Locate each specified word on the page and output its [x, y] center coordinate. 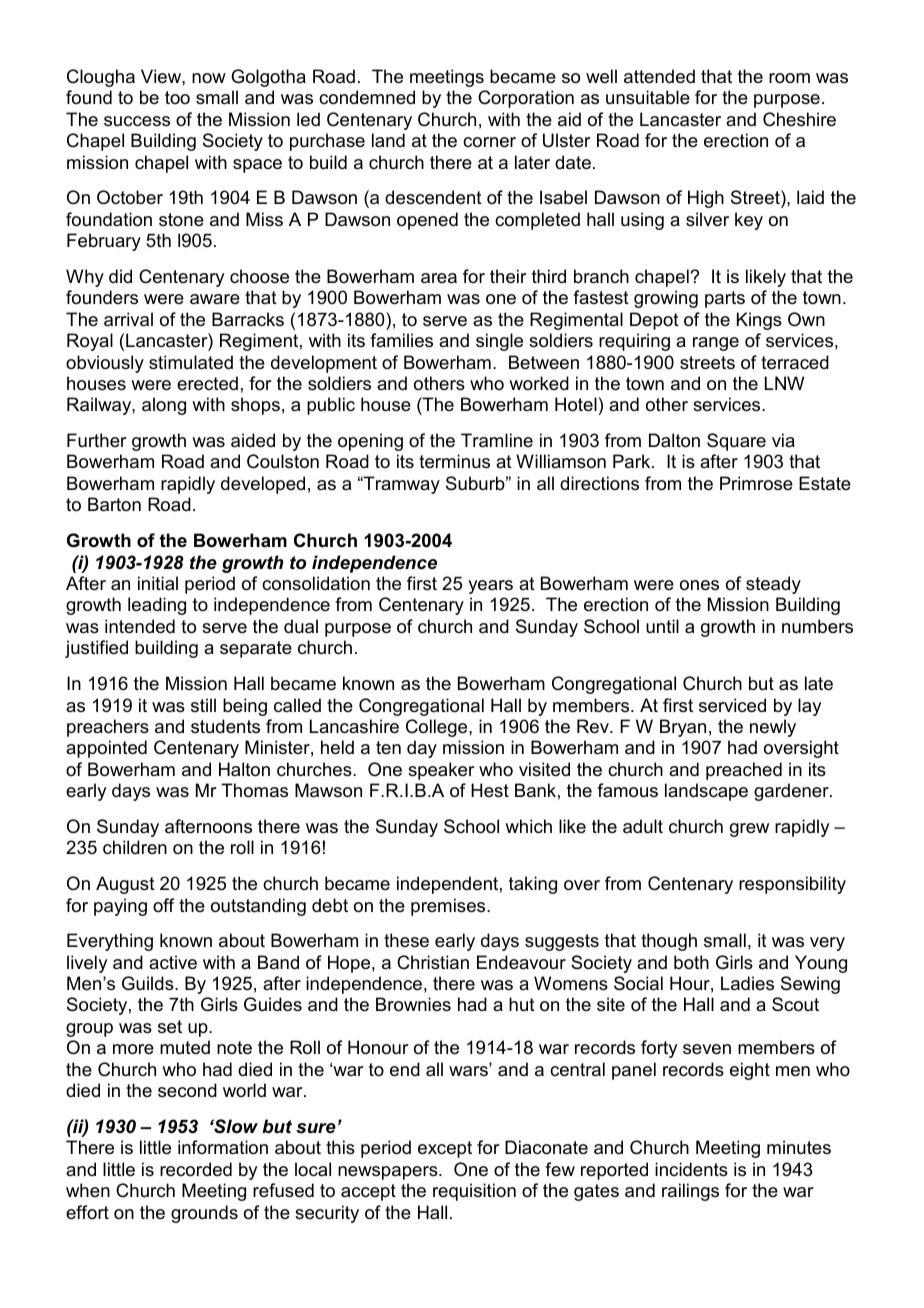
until [662, 626]
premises [449, 907]
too [177, 97]
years [490, 587]
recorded [196, 1169]
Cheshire [799, 119]
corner [489, 142]
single [499, 342]
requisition [474, 1192]
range [716, 344]
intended [140, 626]
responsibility [792, 885]
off [163, 905]
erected [207, 383]
